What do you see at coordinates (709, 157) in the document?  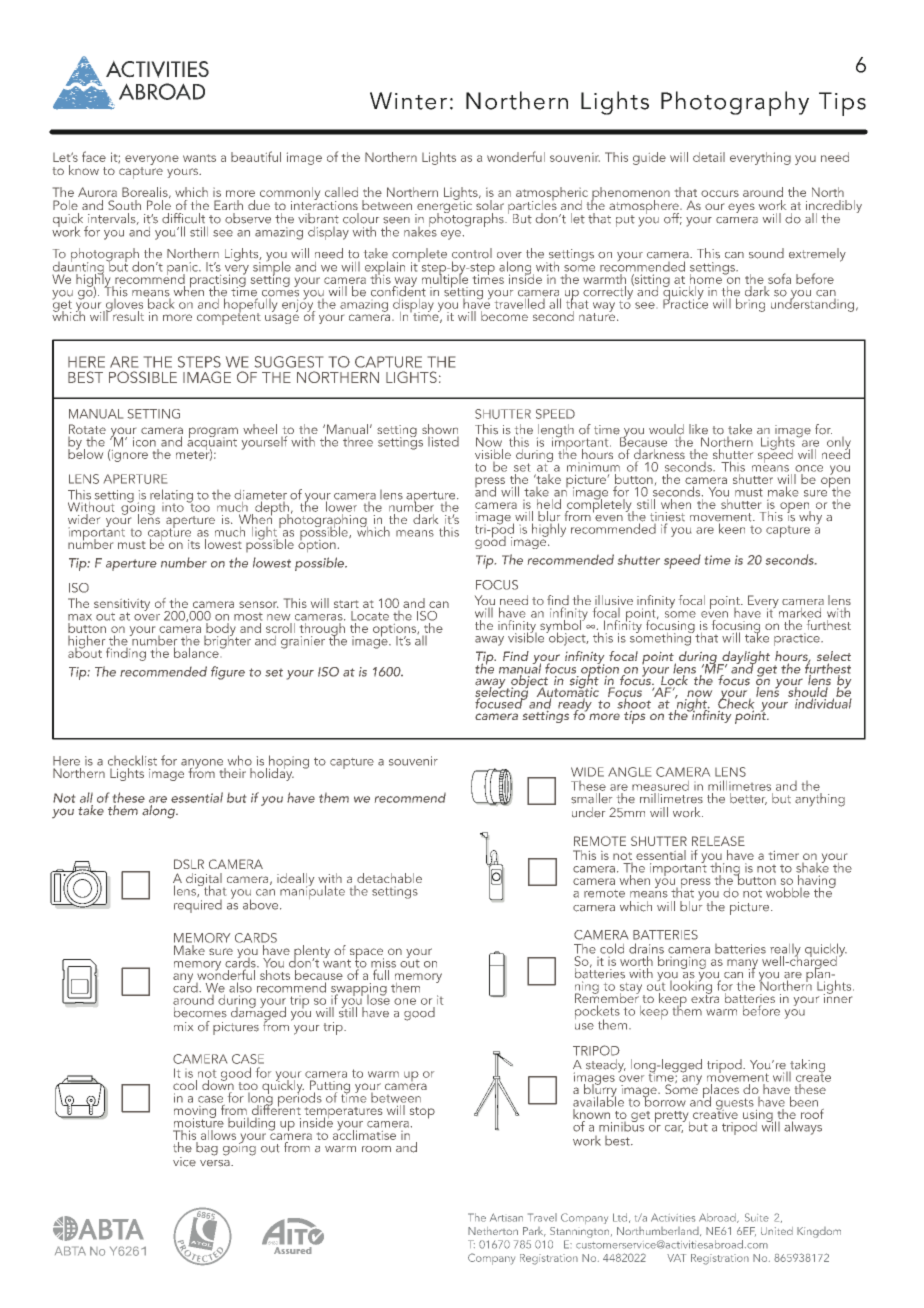 I see `detail` at bounding box center [709, 157].
